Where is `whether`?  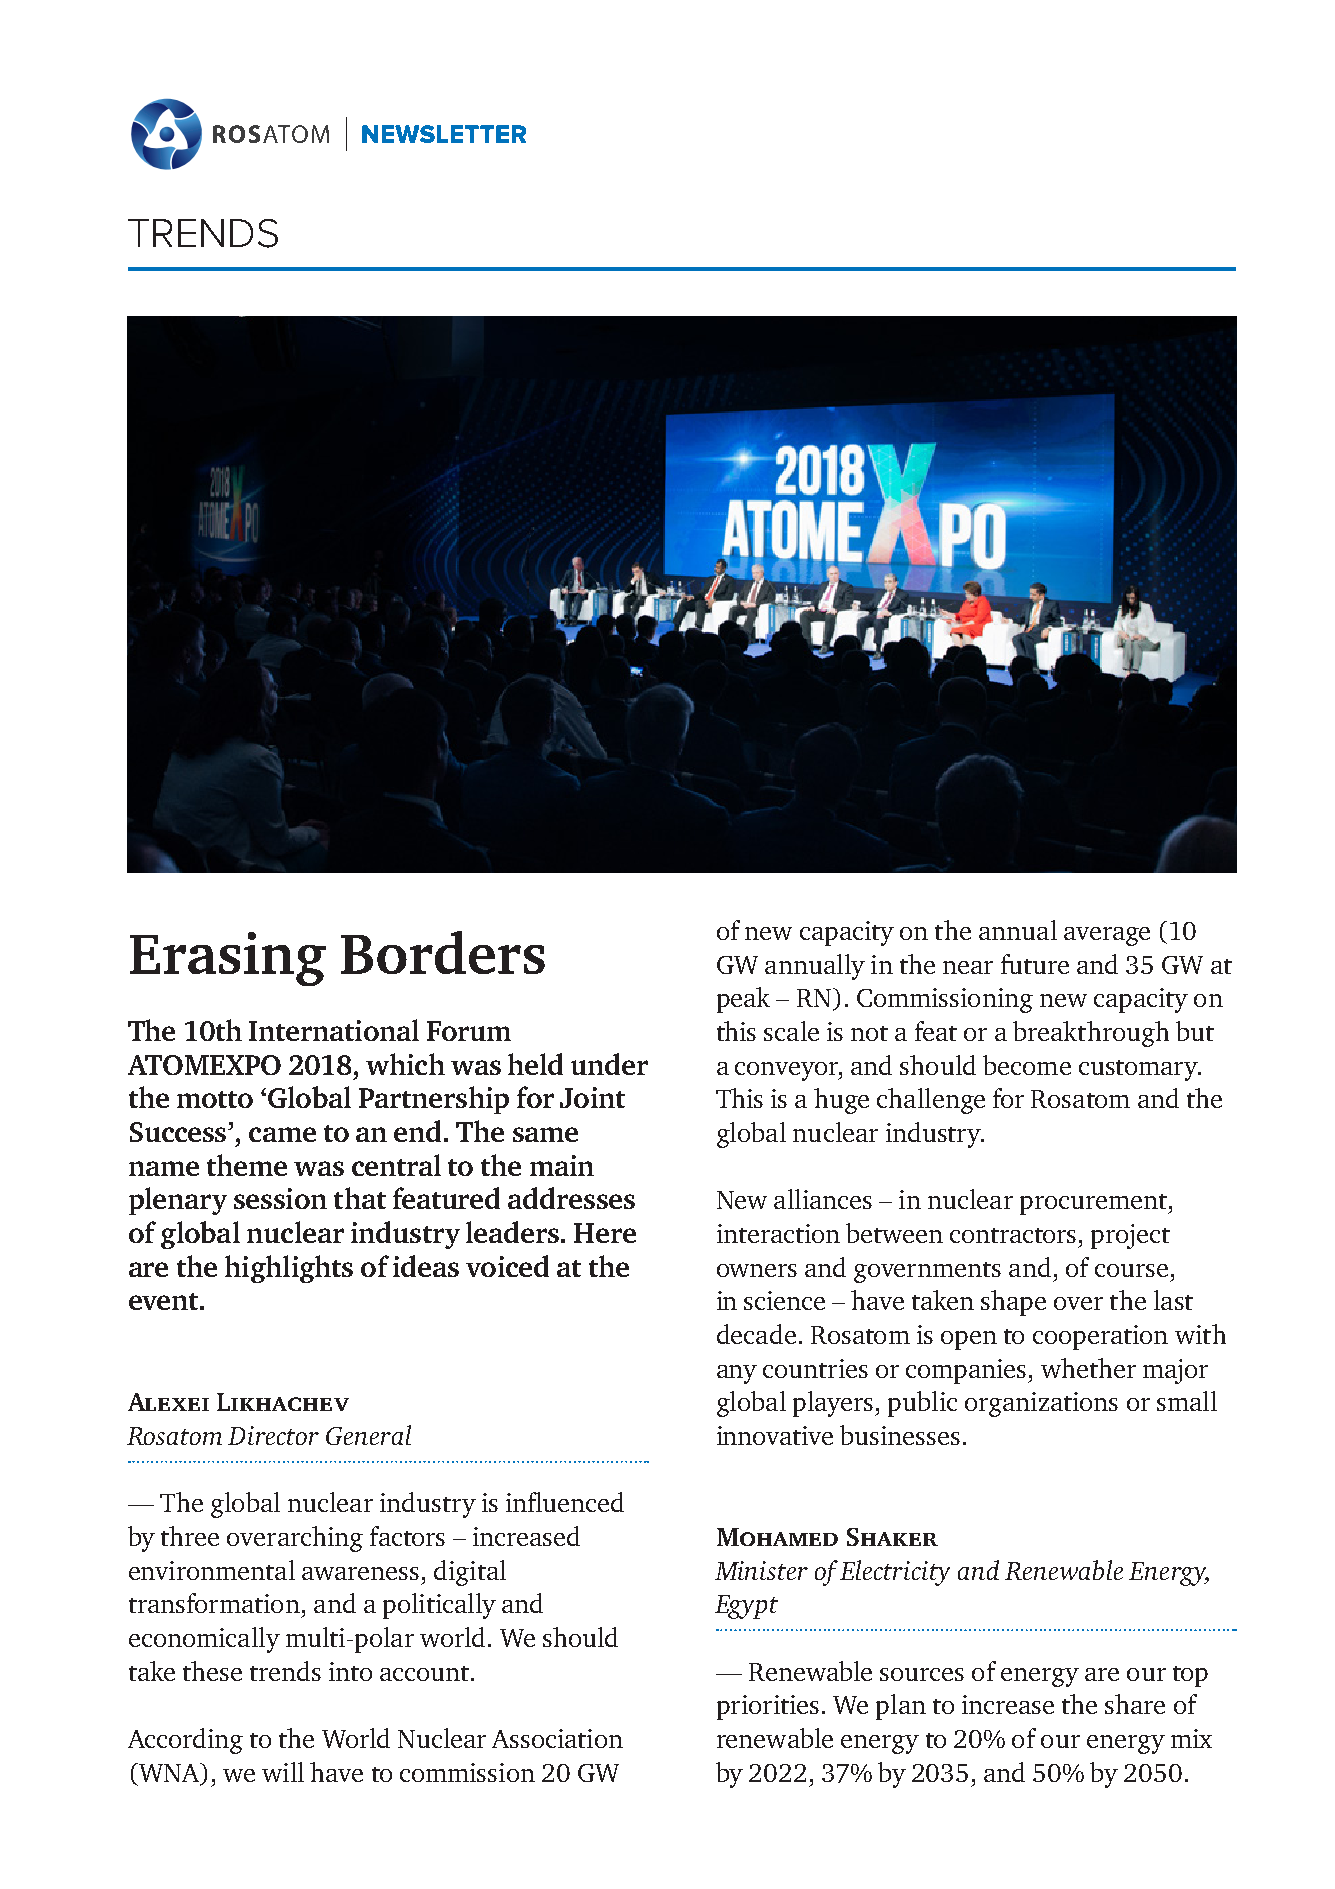
whether is located at coordinates (1088, 1368).
